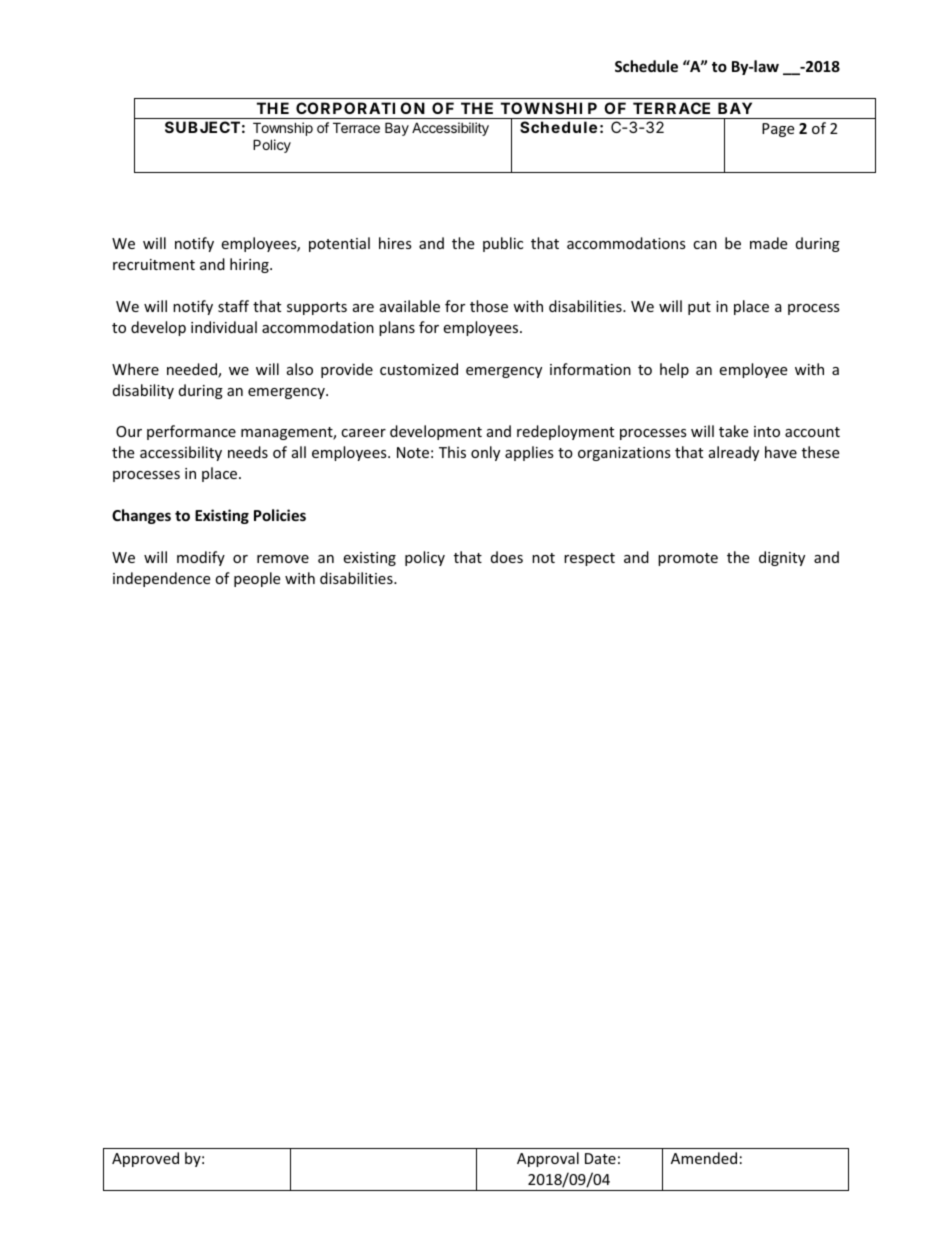  I want to click on Approval, so click(548, 1159).
